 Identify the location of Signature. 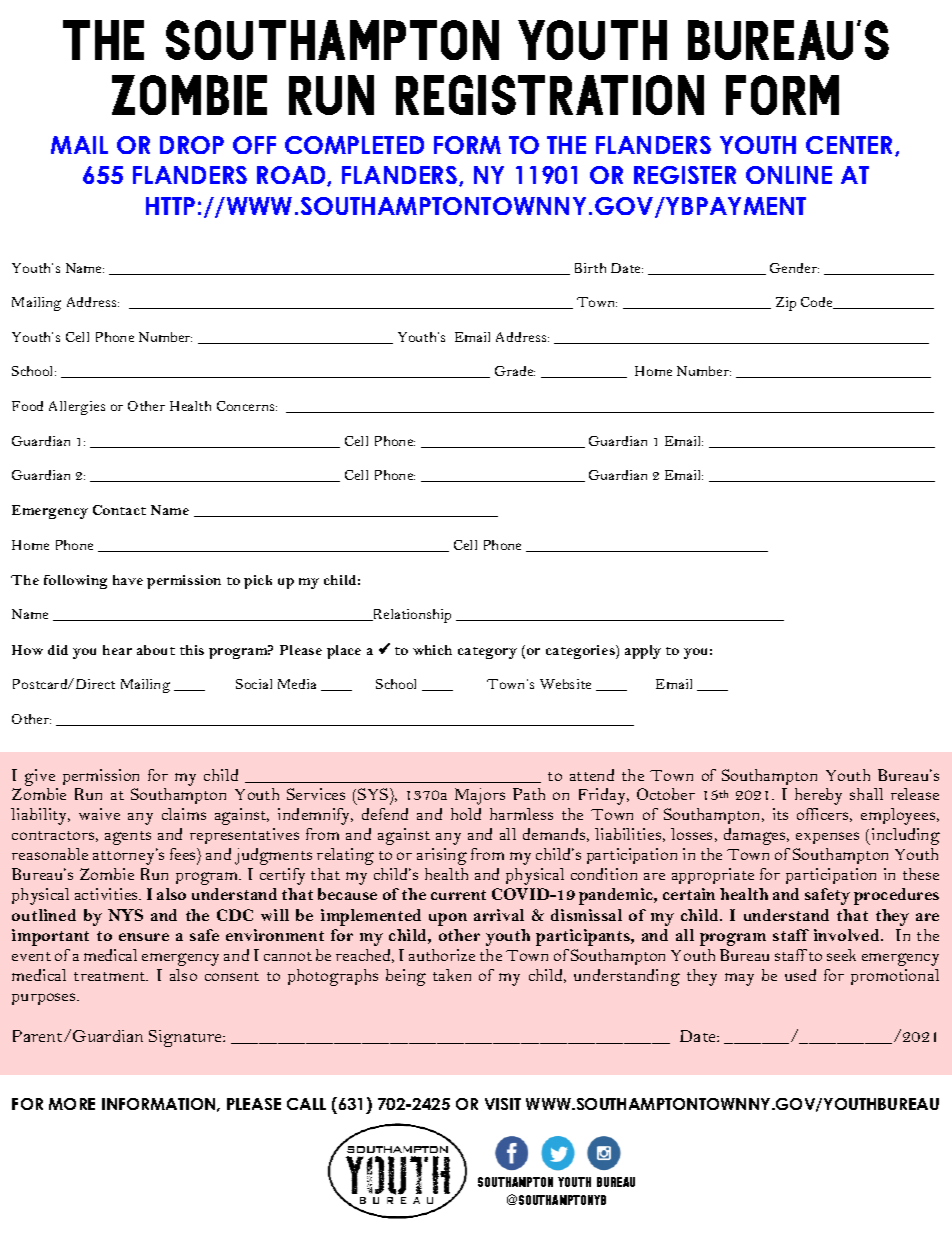
(187, 1038).
